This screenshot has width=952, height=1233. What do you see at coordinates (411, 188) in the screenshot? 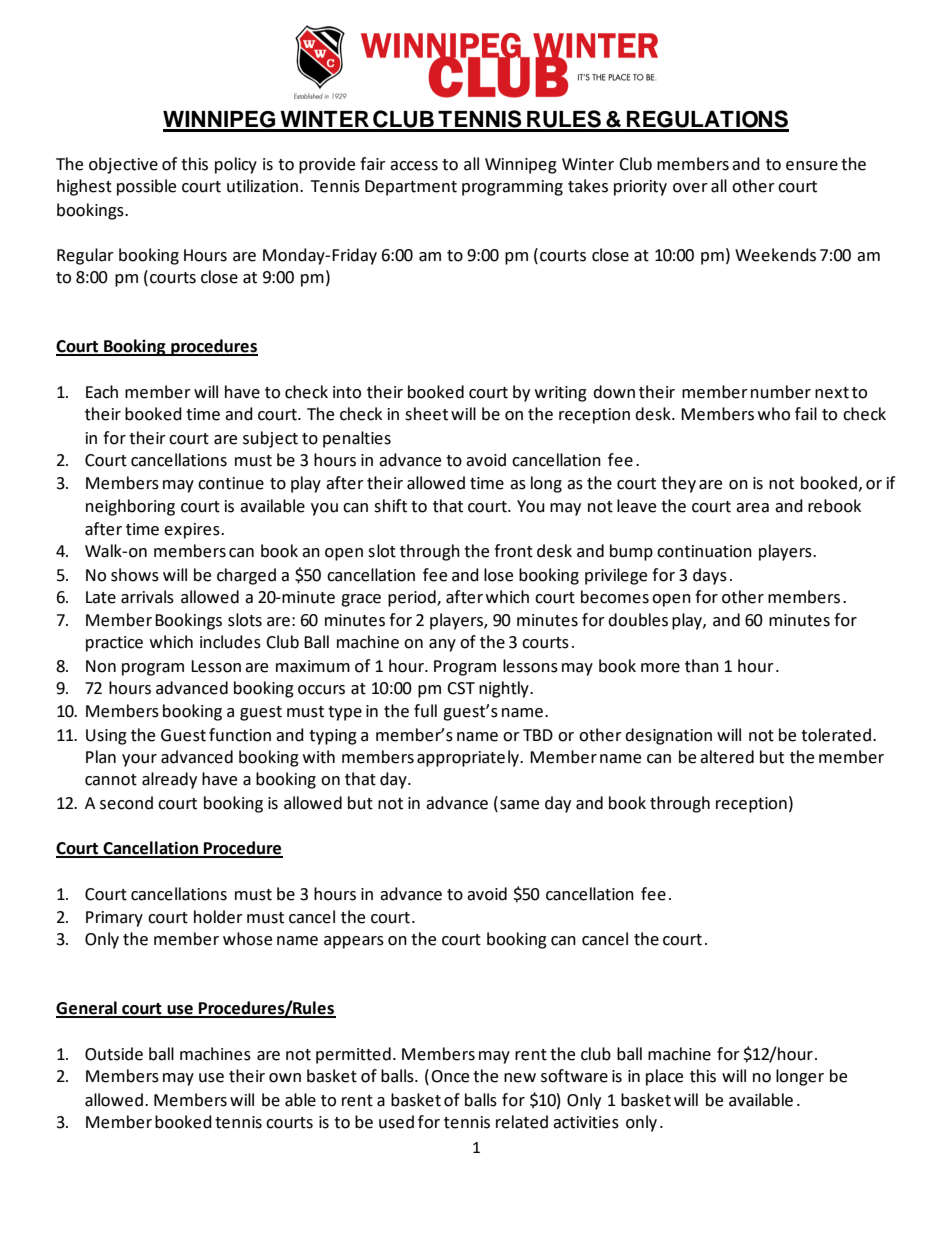
I see `Department` at bounding box center [411, 188].
